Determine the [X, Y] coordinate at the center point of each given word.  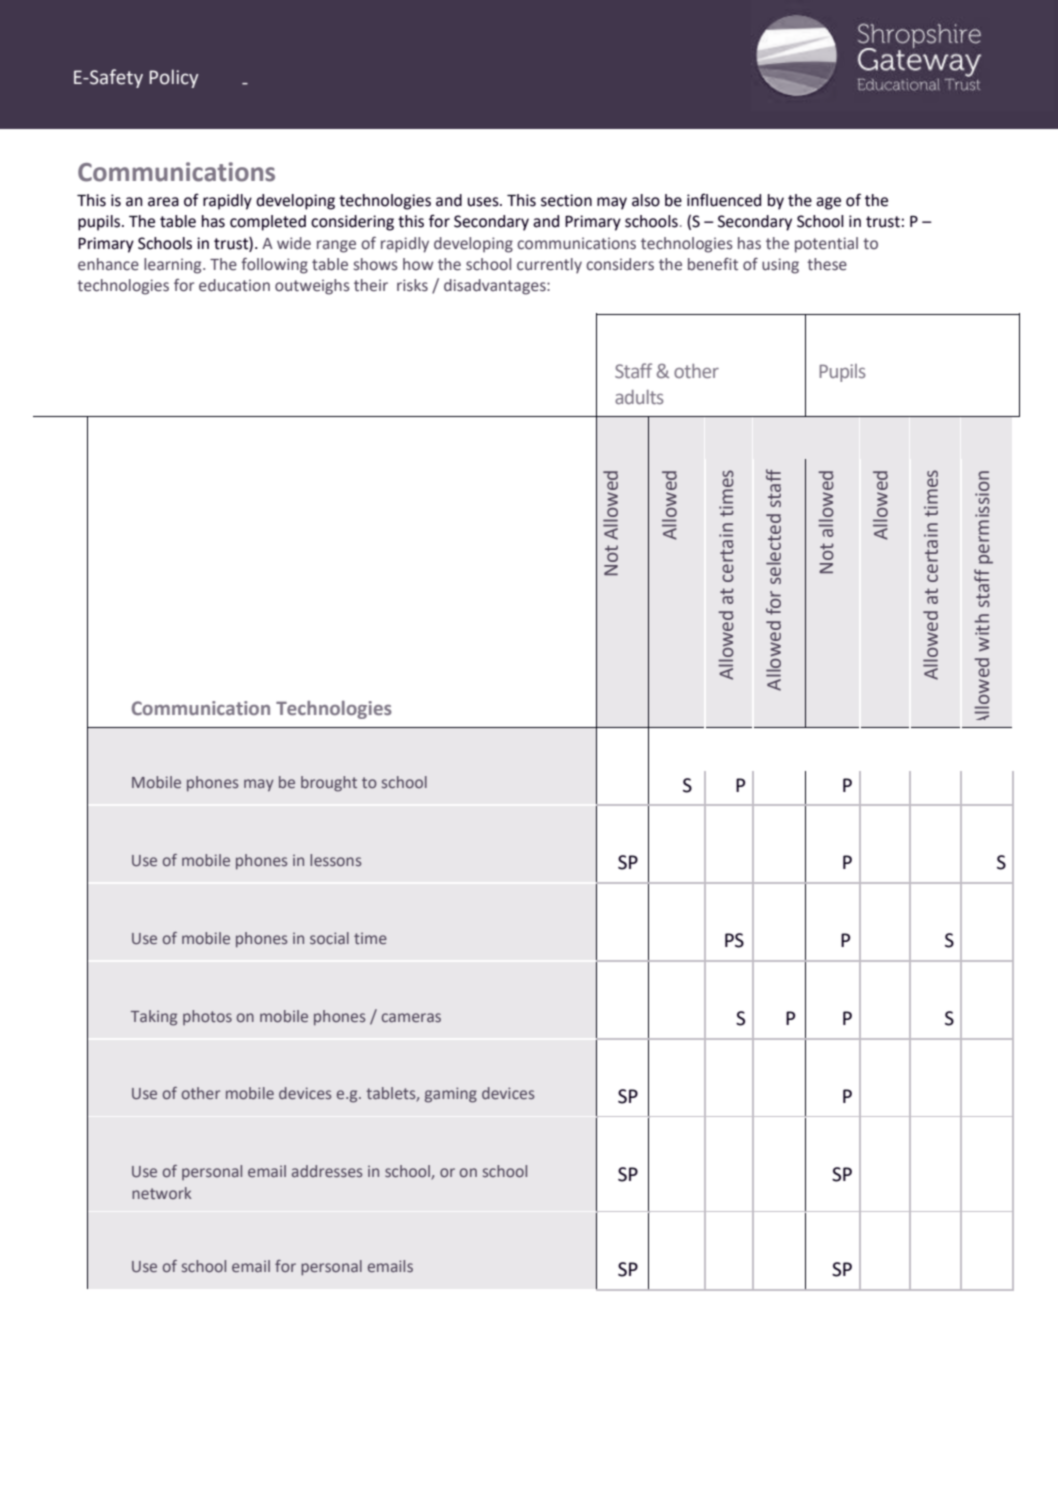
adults [639, 397]
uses [484, 202]
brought [329, 784]
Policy [174, 78]
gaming [451, 1095]
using [780, 266]
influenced [724, 200]
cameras [411, 1017]
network [162, 1193]
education [234, 285]
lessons [335, 860]
